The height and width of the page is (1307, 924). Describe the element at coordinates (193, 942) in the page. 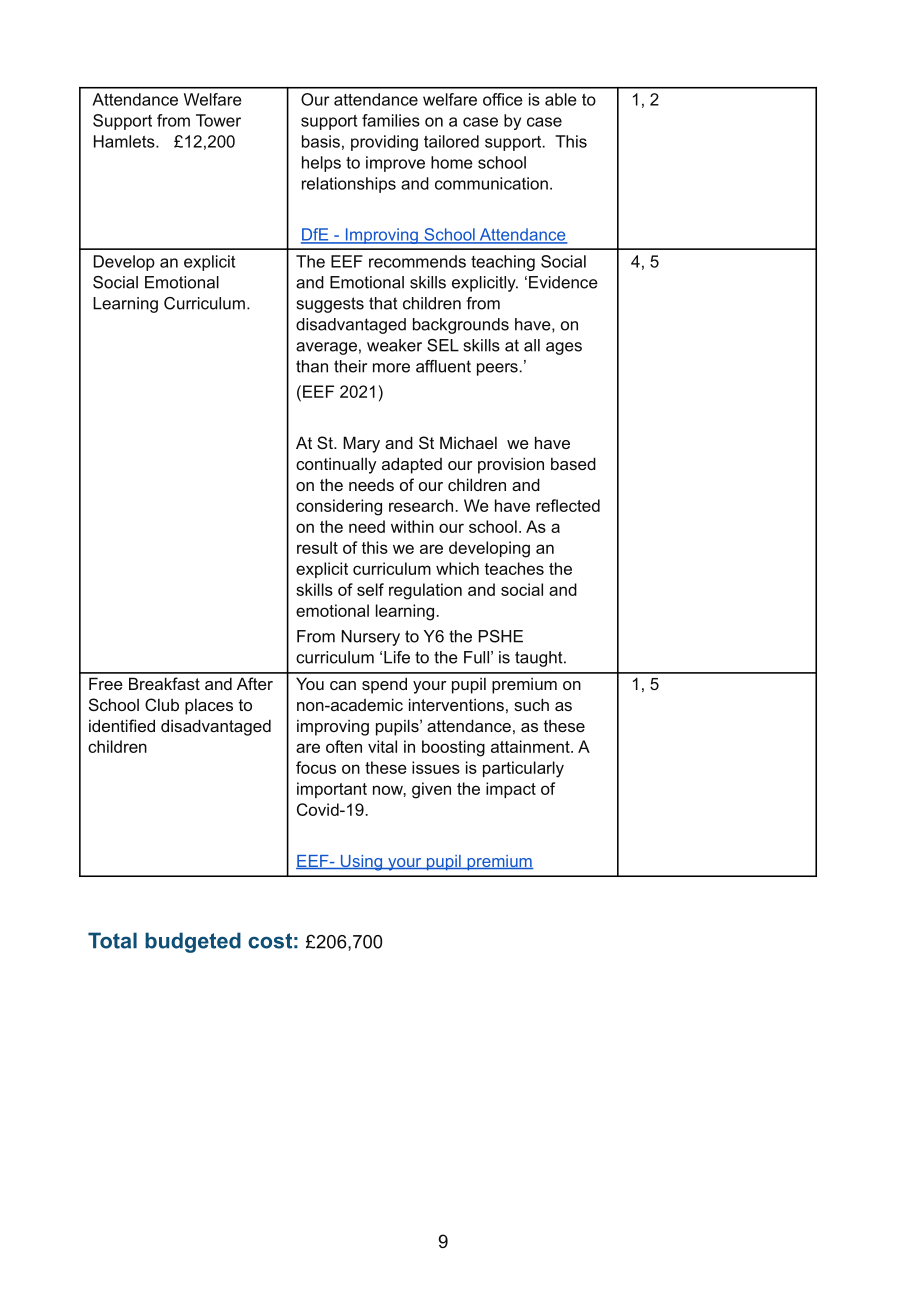

I see `budgeted` at that location.
